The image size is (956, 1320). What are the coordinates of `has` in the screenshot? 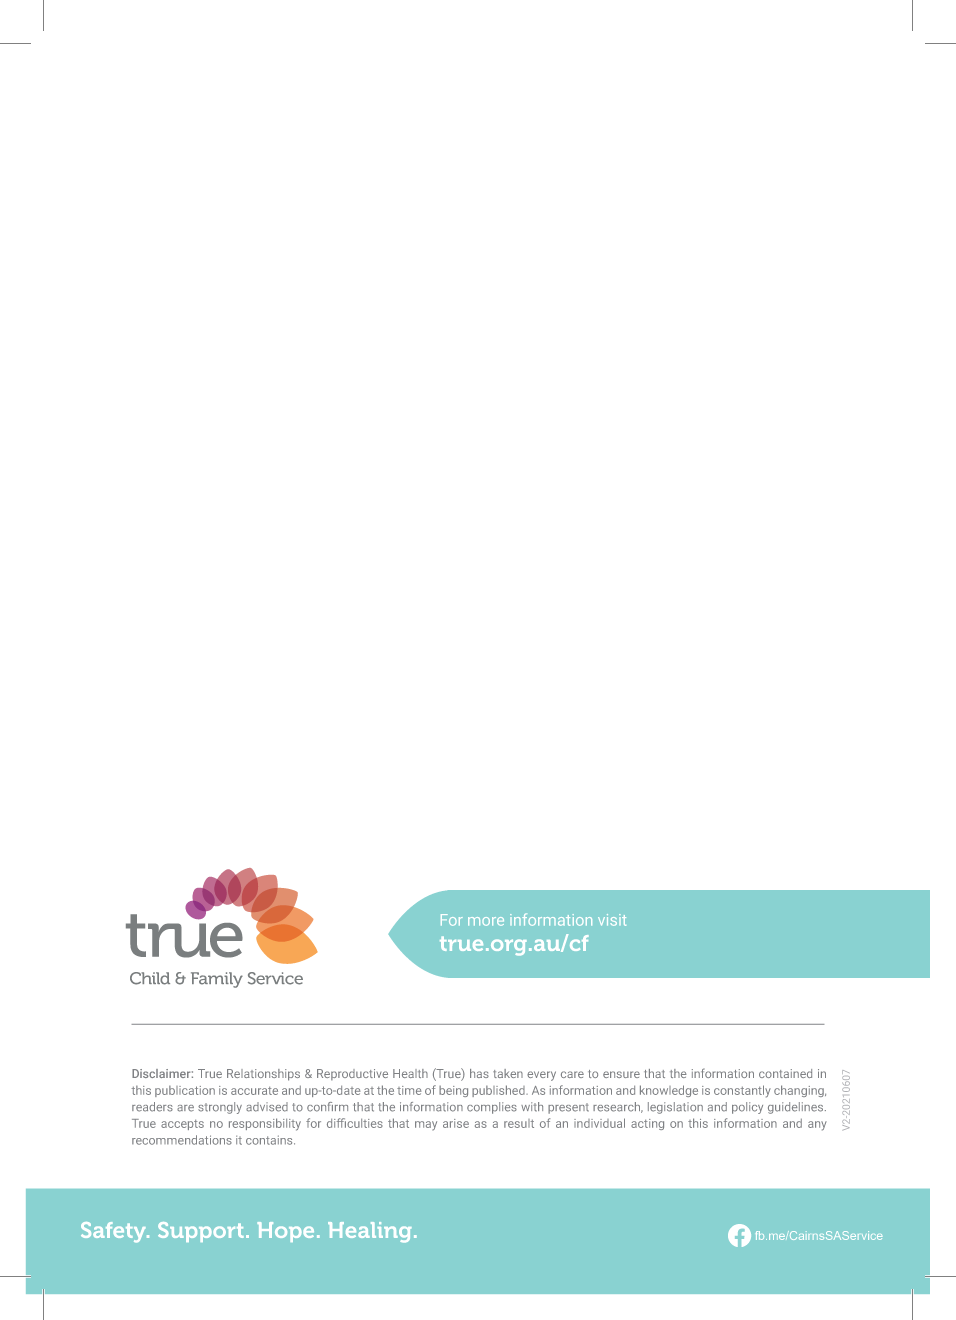 It's located at (479, 1073).
